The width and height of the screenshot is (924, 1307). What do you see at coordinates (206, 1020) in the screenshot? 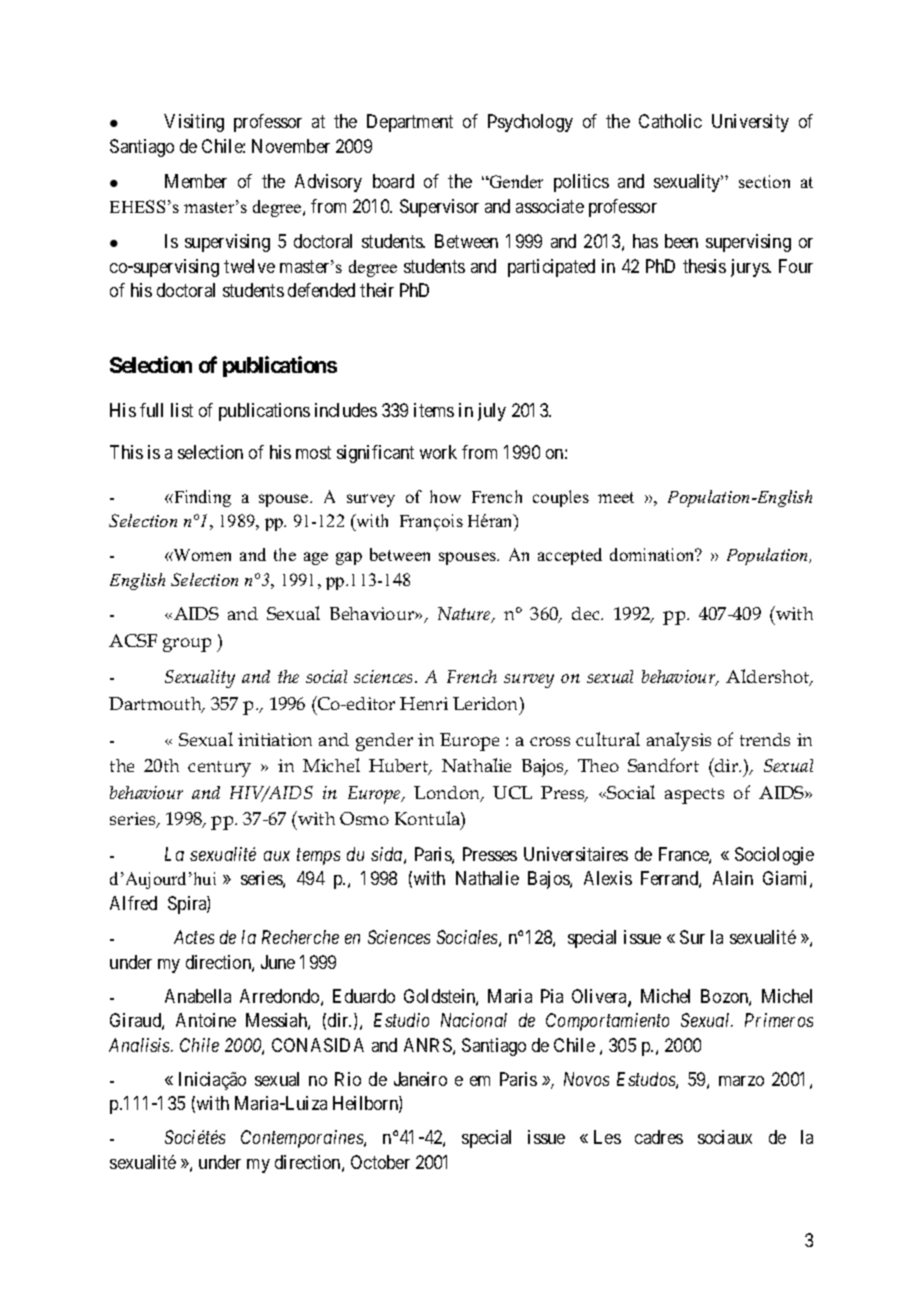
I see `Antoine` at bounding box center [206, 1020].
